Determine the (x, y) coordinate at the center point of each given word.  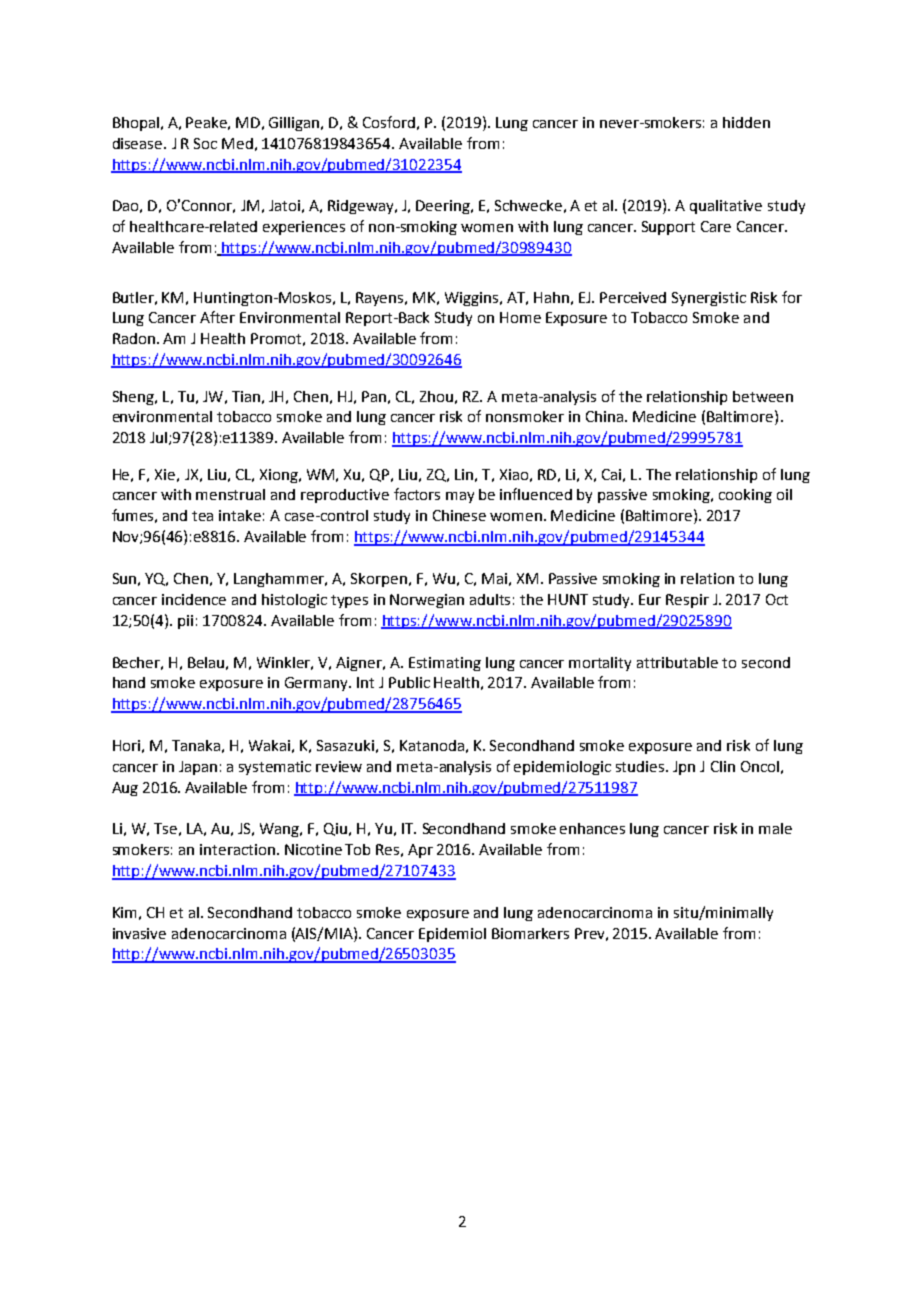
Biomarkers (530, 933)
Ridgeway (362, 207)
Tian (246, 396)
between (763, 396)
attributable (677, 662)
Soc (205, 143)
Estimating (445, 664)
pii (185, 622)
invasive (139, 933)
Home (520, 317)
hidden (746, 122)
